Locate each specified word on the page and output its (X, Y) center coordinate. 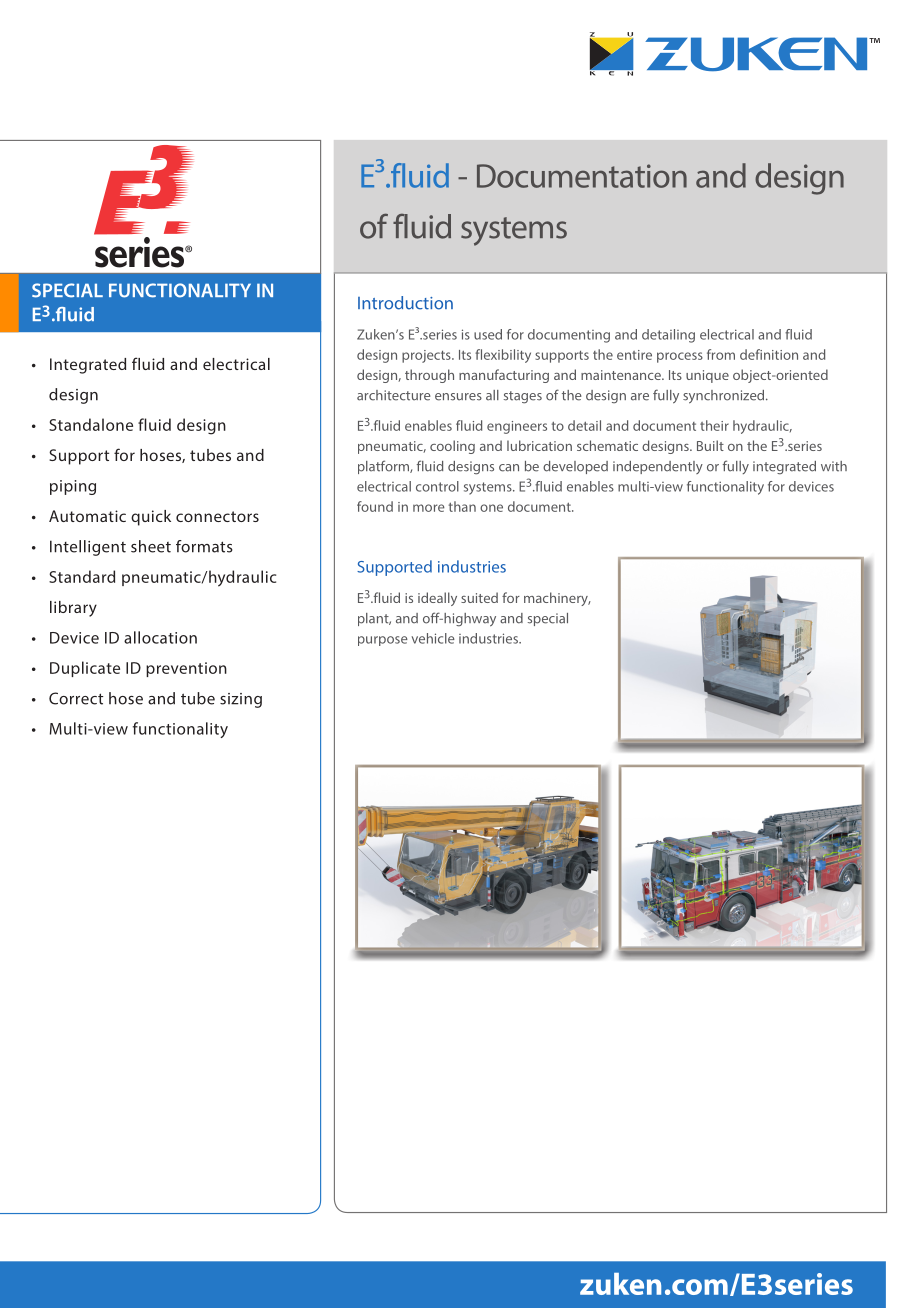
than (462, 506)
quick (151, 518)
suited (479, 597)
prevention (186, 669)
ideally (437, 599)
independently (658, 467)
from (721, 354)
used (488, 334)
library (73, 609)
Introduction (405, 303)
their (714, 425)
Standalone (91, 424)
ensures (458, 397)
